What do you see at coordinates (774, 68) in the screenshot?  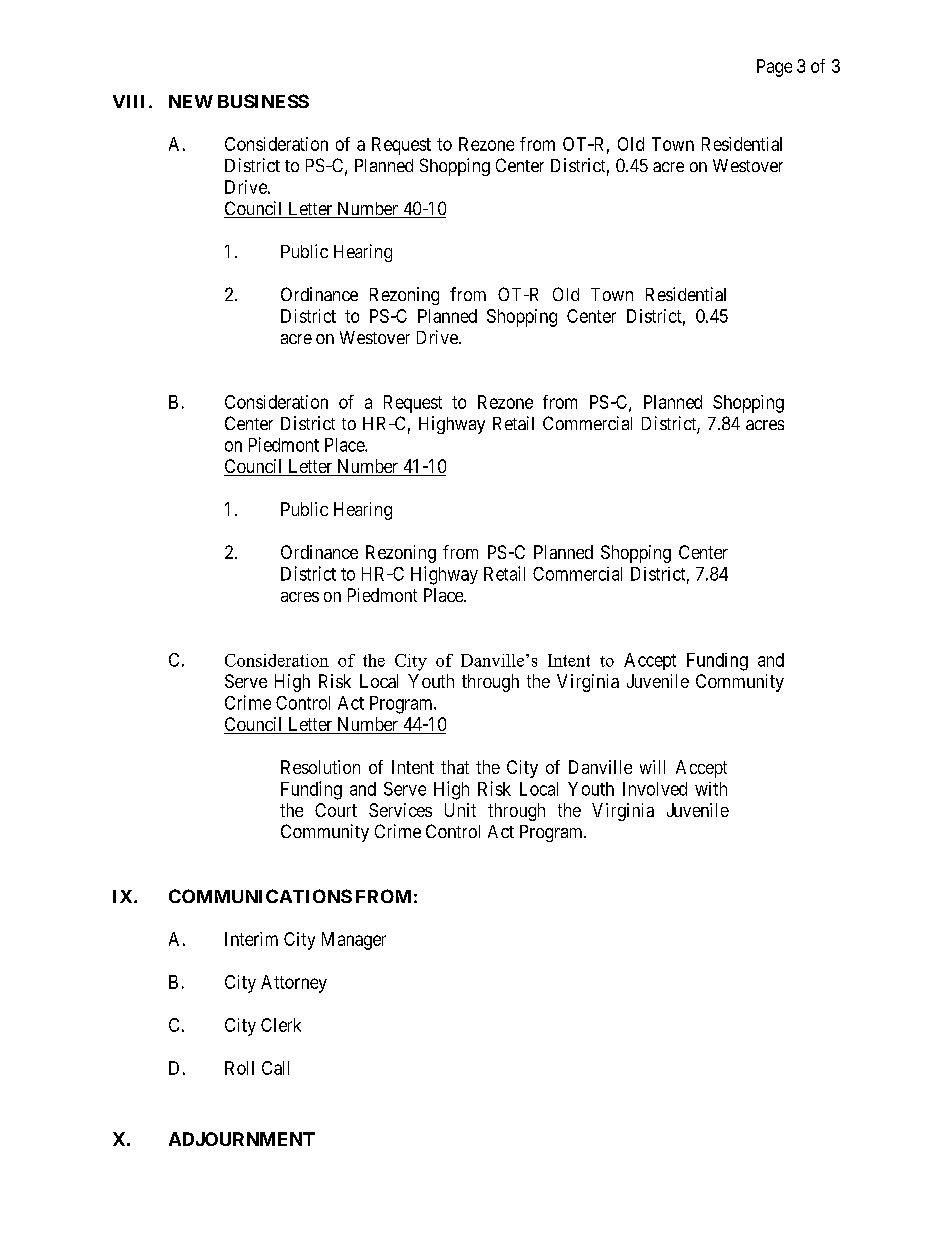 I see `Page` at bounding box center [774, 68].
